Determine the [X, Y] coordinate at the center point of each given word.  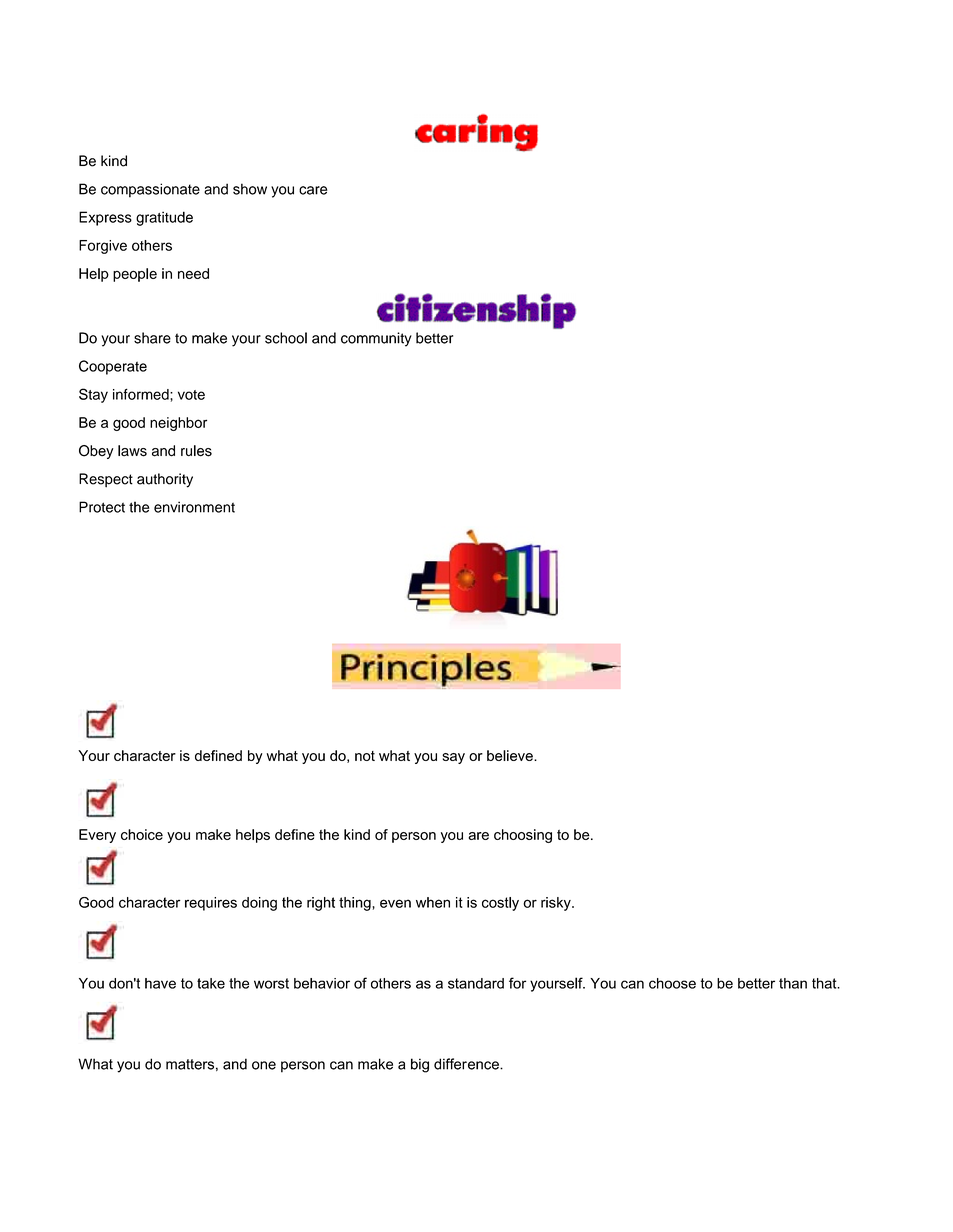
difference [467, 1064]
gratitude [164, 218]
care [313, 190]
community [376, 339]
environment [194, 507]
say [453, 758]
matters [190, 1064]
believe [511, 755]
